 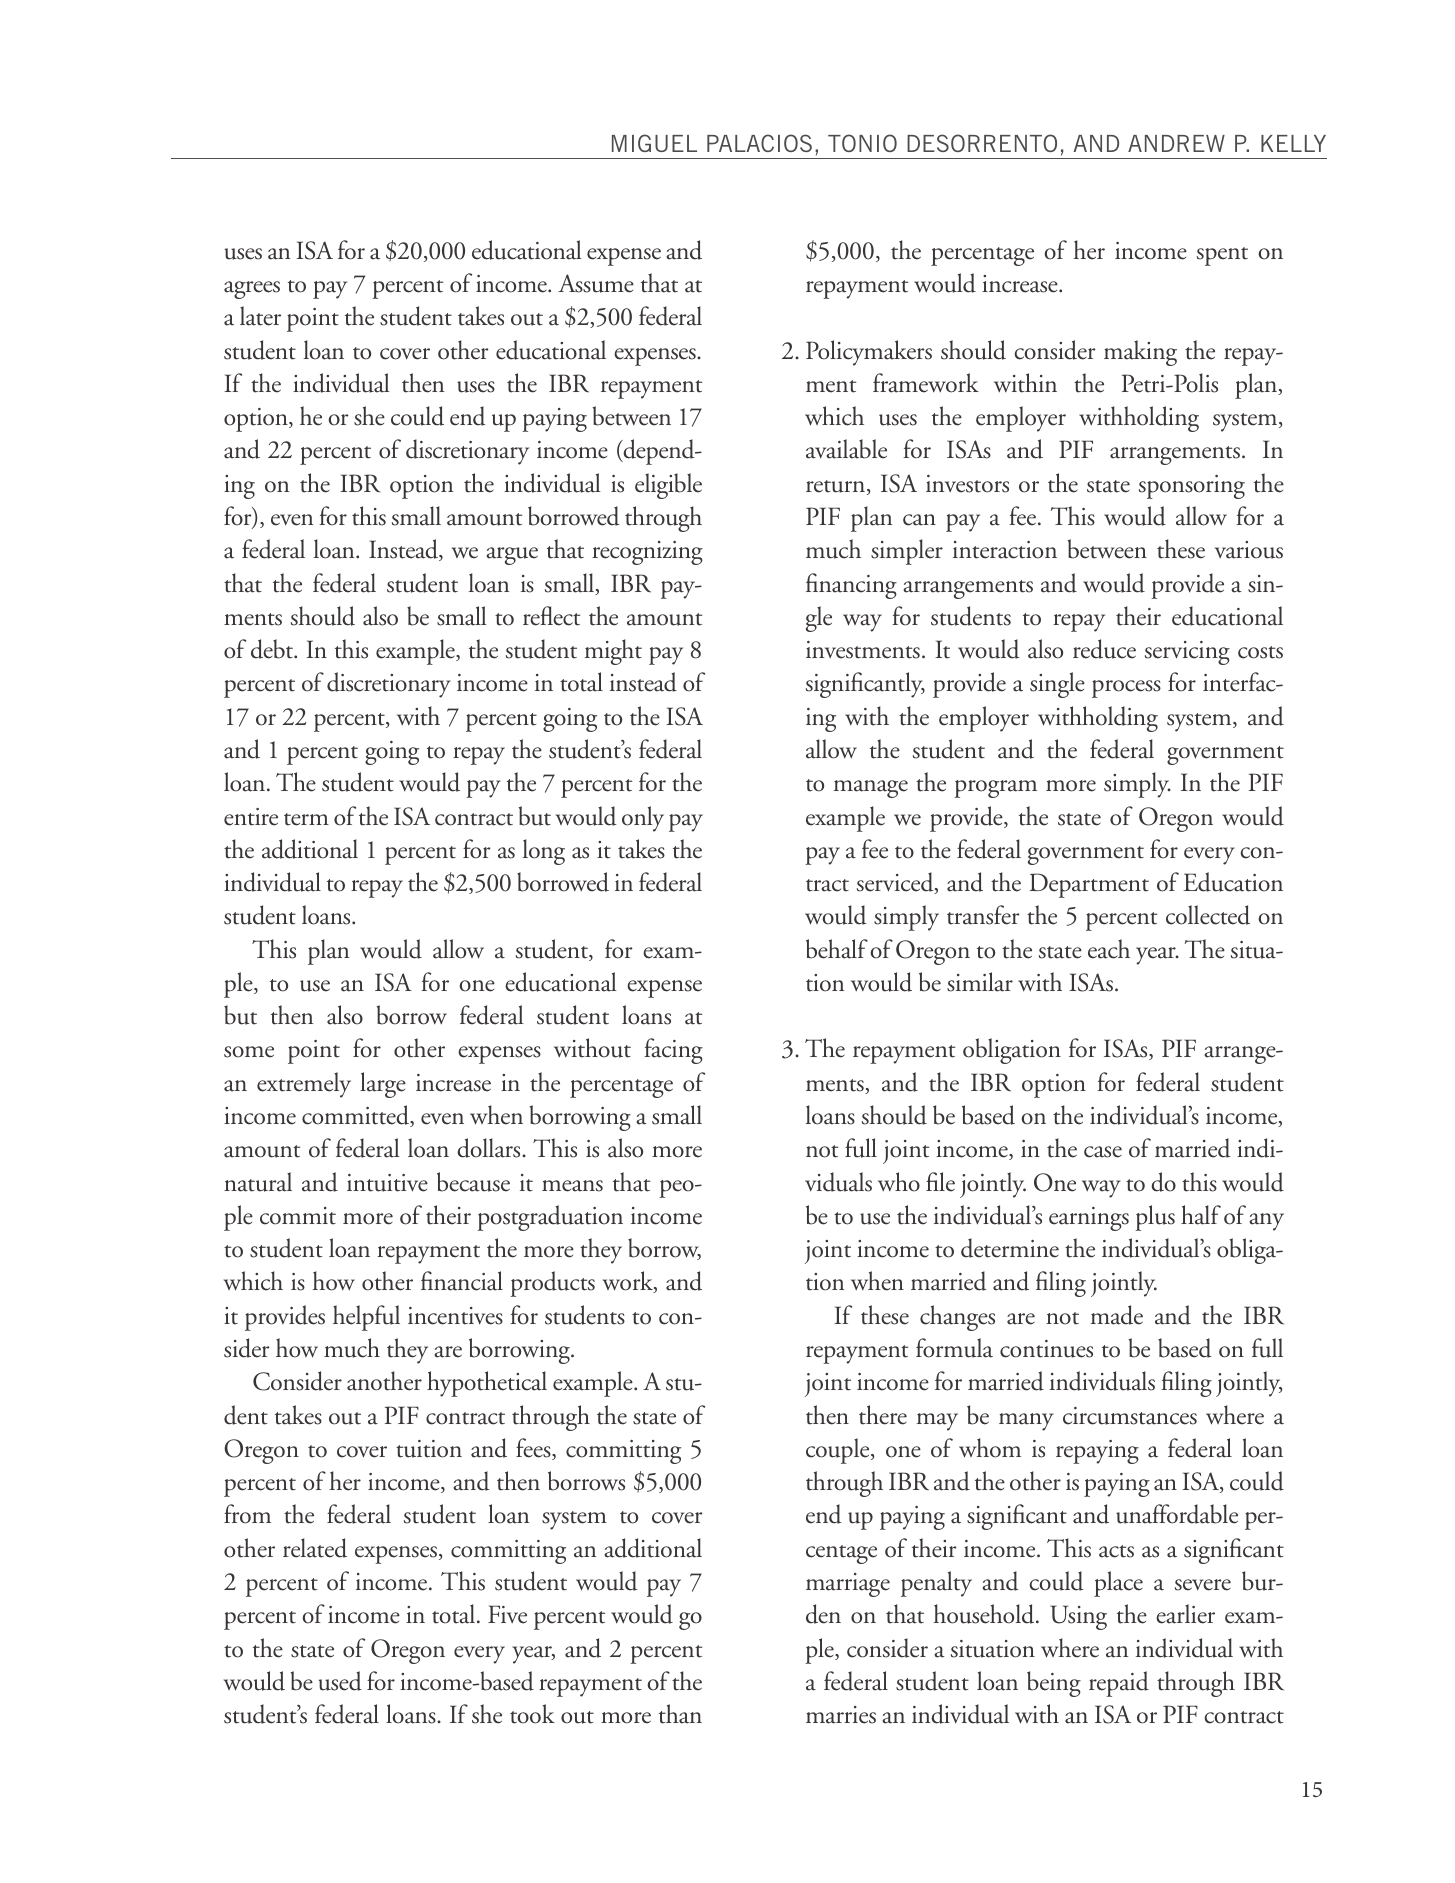 What do you see at coordinates (759, 143) in the page?
I see `PALACIOS` at bounding box center [759, 143].
